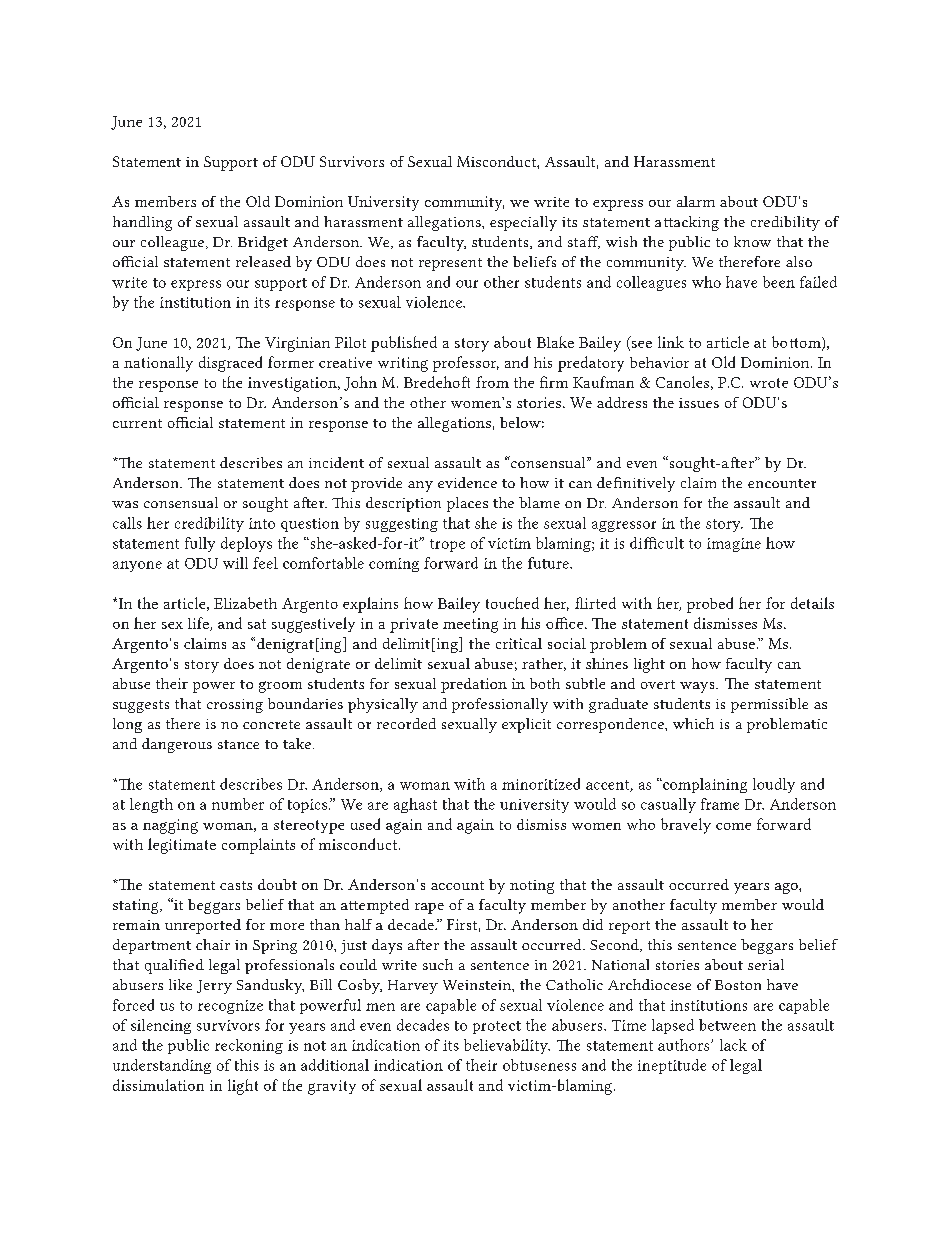  Describe the element at coordinates (262, 523) in the screenshot. I see `into` at that location.
